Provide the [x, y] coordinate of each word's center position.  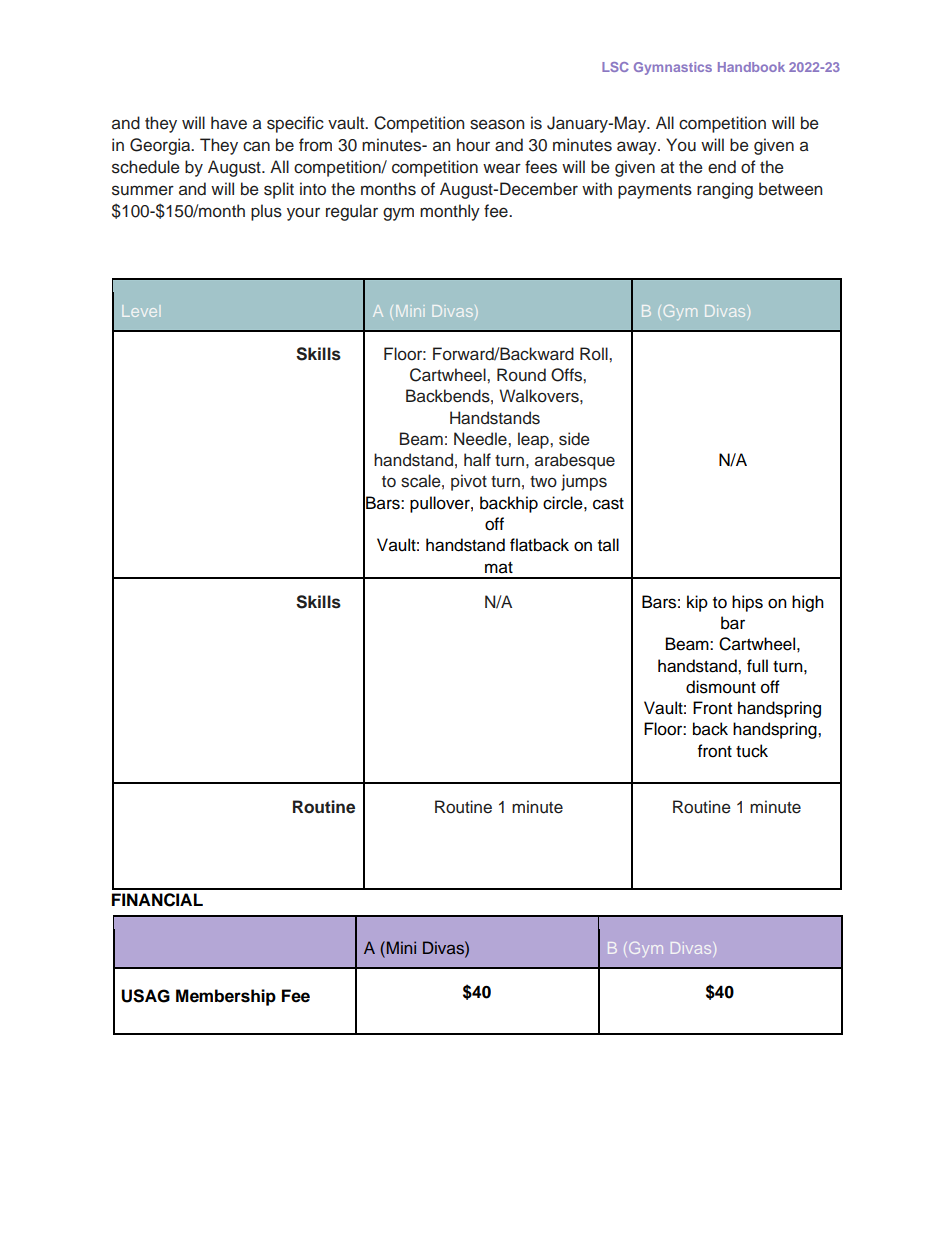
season [497, 124]
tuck [752, 751]
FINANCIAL [157, 900]
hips [747, 603]
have [229, 123]
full [757, 666]
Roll [595, 354]
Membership [226, 997]
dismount [721, 687]
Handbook [751, 67]
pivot [469, 482]
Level [140, 312]
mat [499, 568]
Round [521, 375]
